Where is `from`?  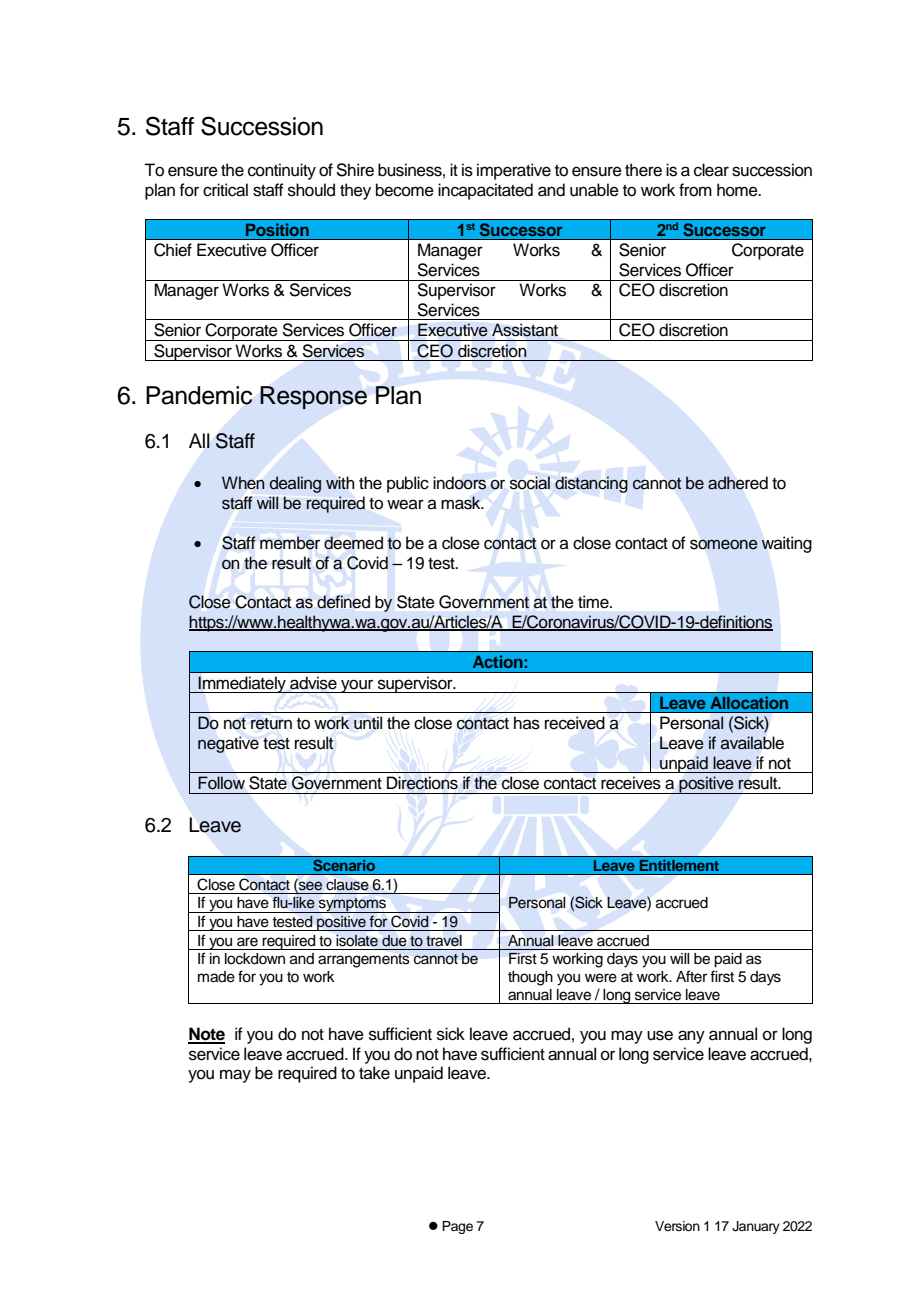 from is located at coordinates (695, 190).
